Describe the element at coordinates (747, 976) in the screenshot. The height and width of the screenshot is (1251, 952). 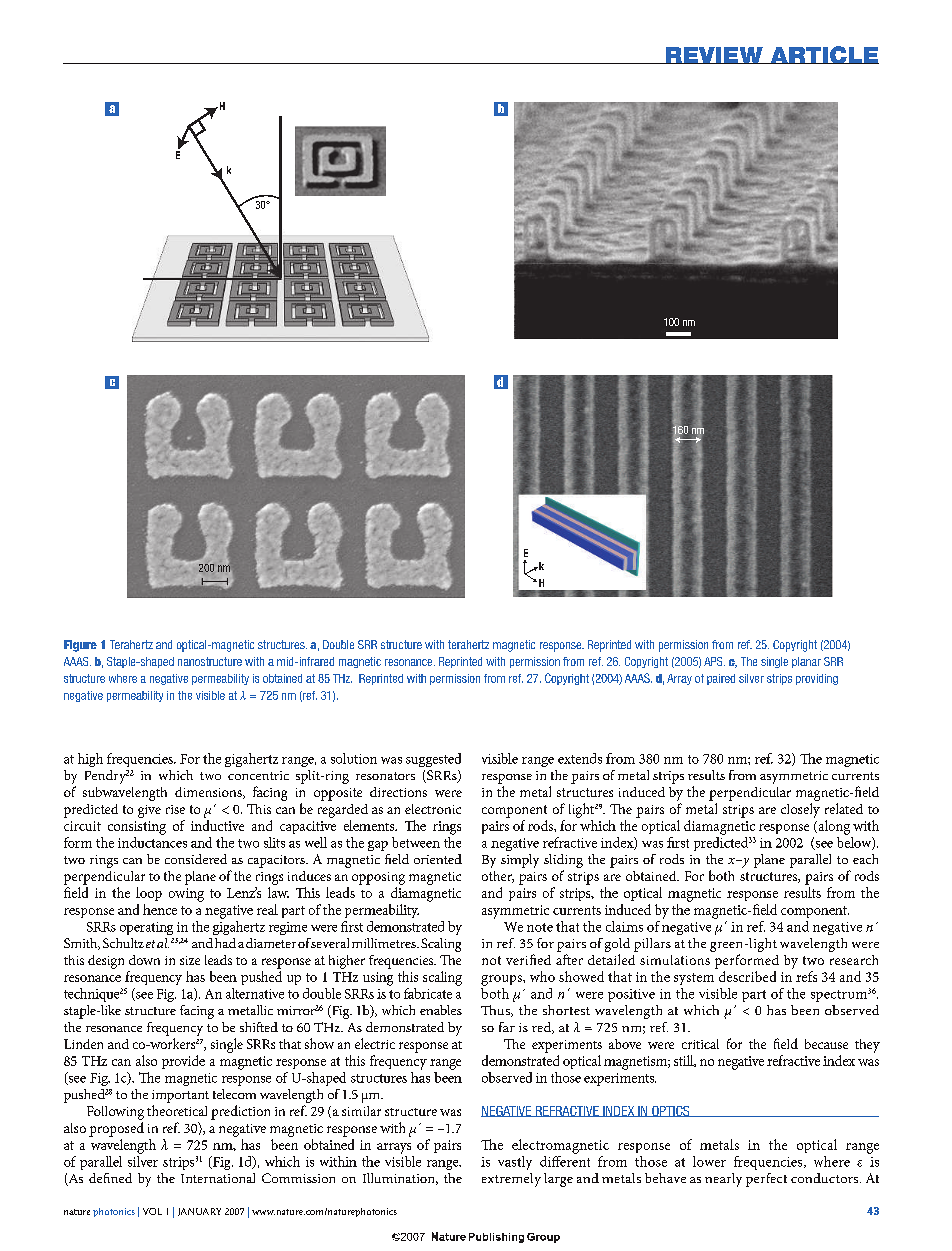
I see `described` at that location.
